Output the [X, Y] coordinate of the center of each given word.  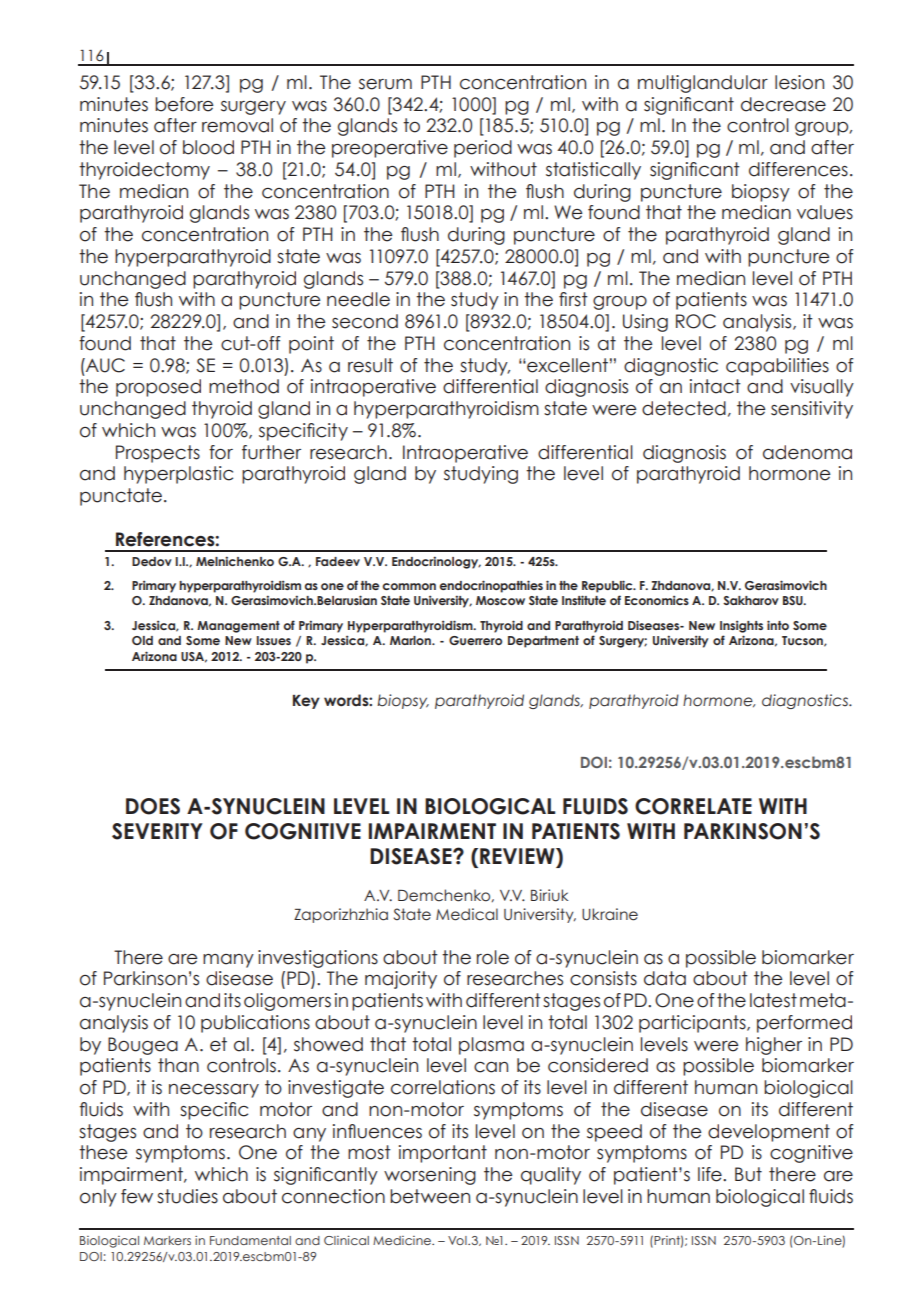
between [430, 1196]
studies [187, 1196]
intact [715, 386]
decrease [783, 104]
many [228, 961]
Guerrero [475, 640]
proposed [158, 388]
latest [773, 1000]
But [748, 1174]
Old [142, 640]
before [184, 104]
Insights [741, 626]
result [370, 365]
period [483, 149]
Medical [467, 914]
